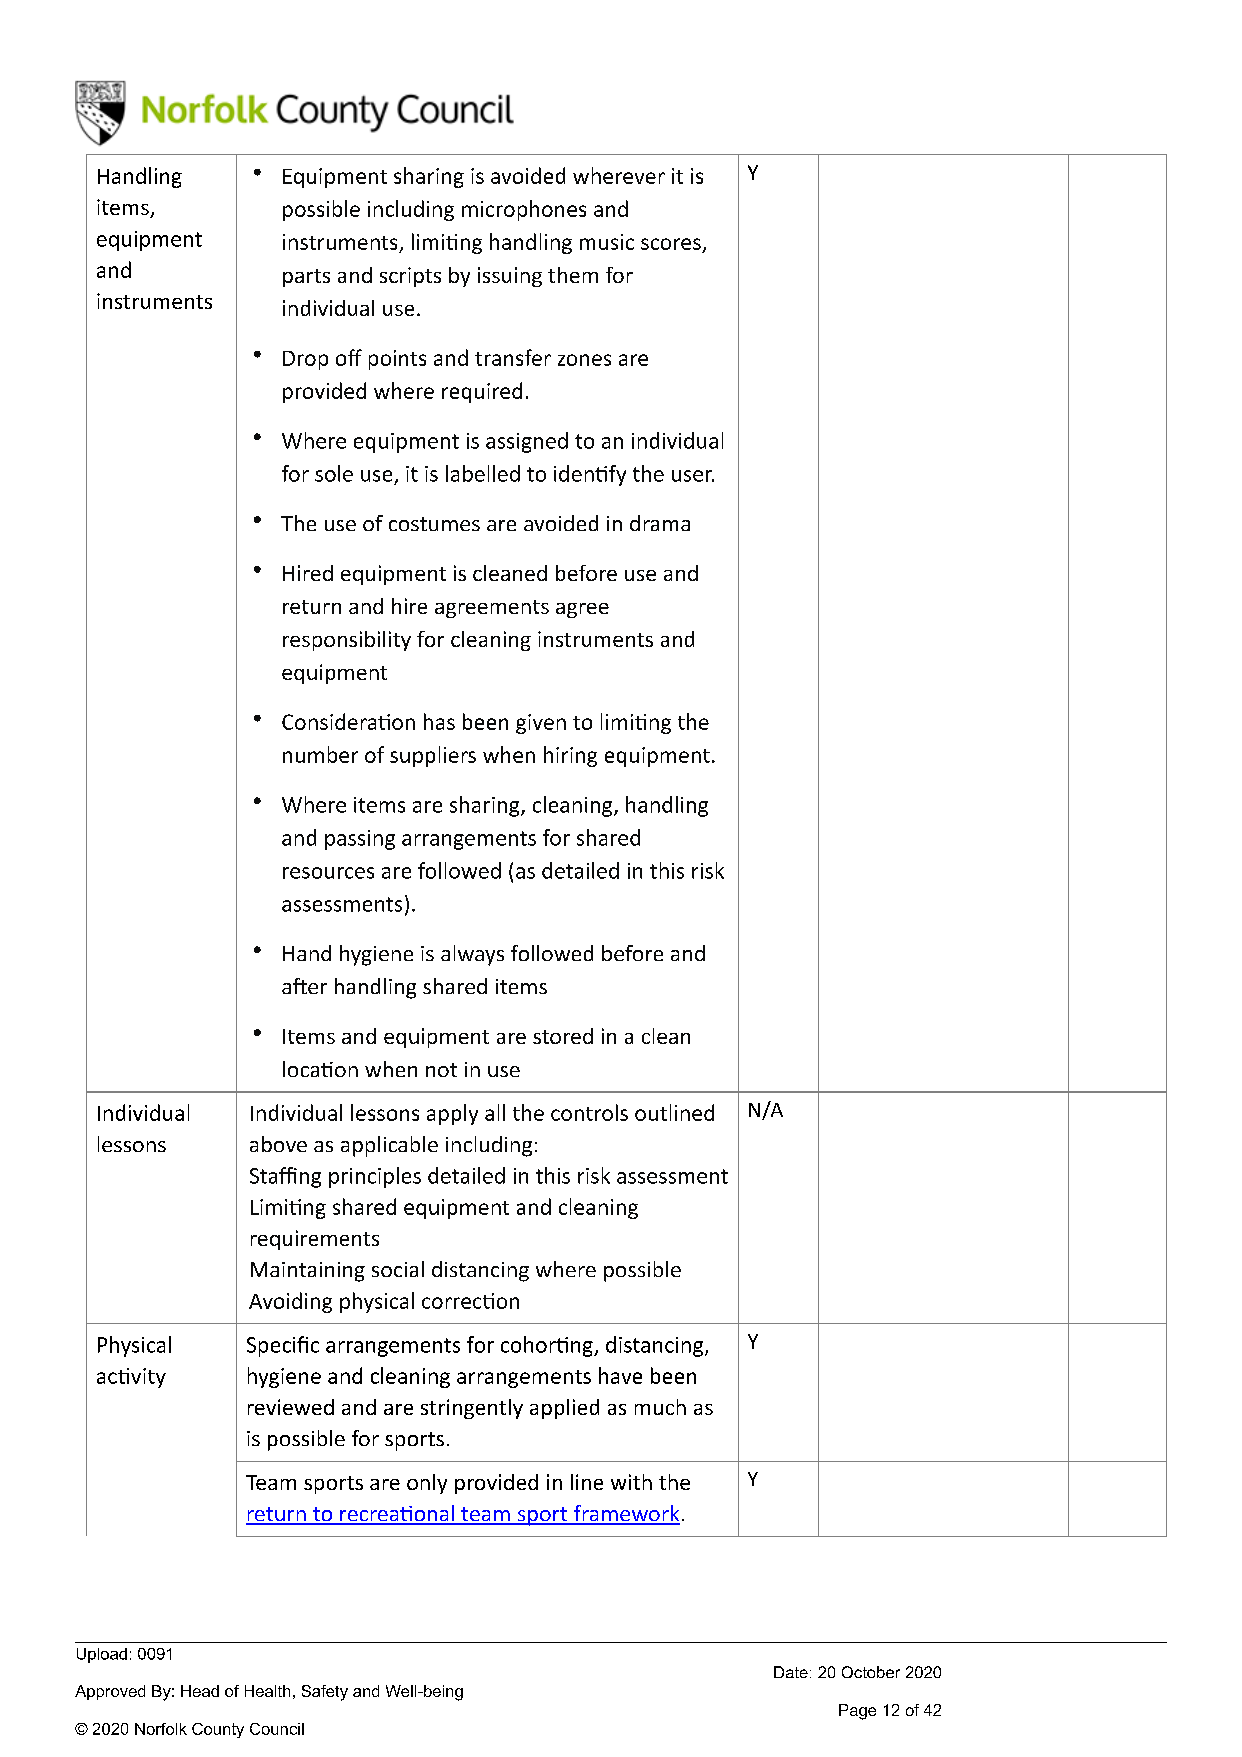  What do you see at coordinates (306, 278) in the document?
I see `parts` at bounding box center [306, 278].
